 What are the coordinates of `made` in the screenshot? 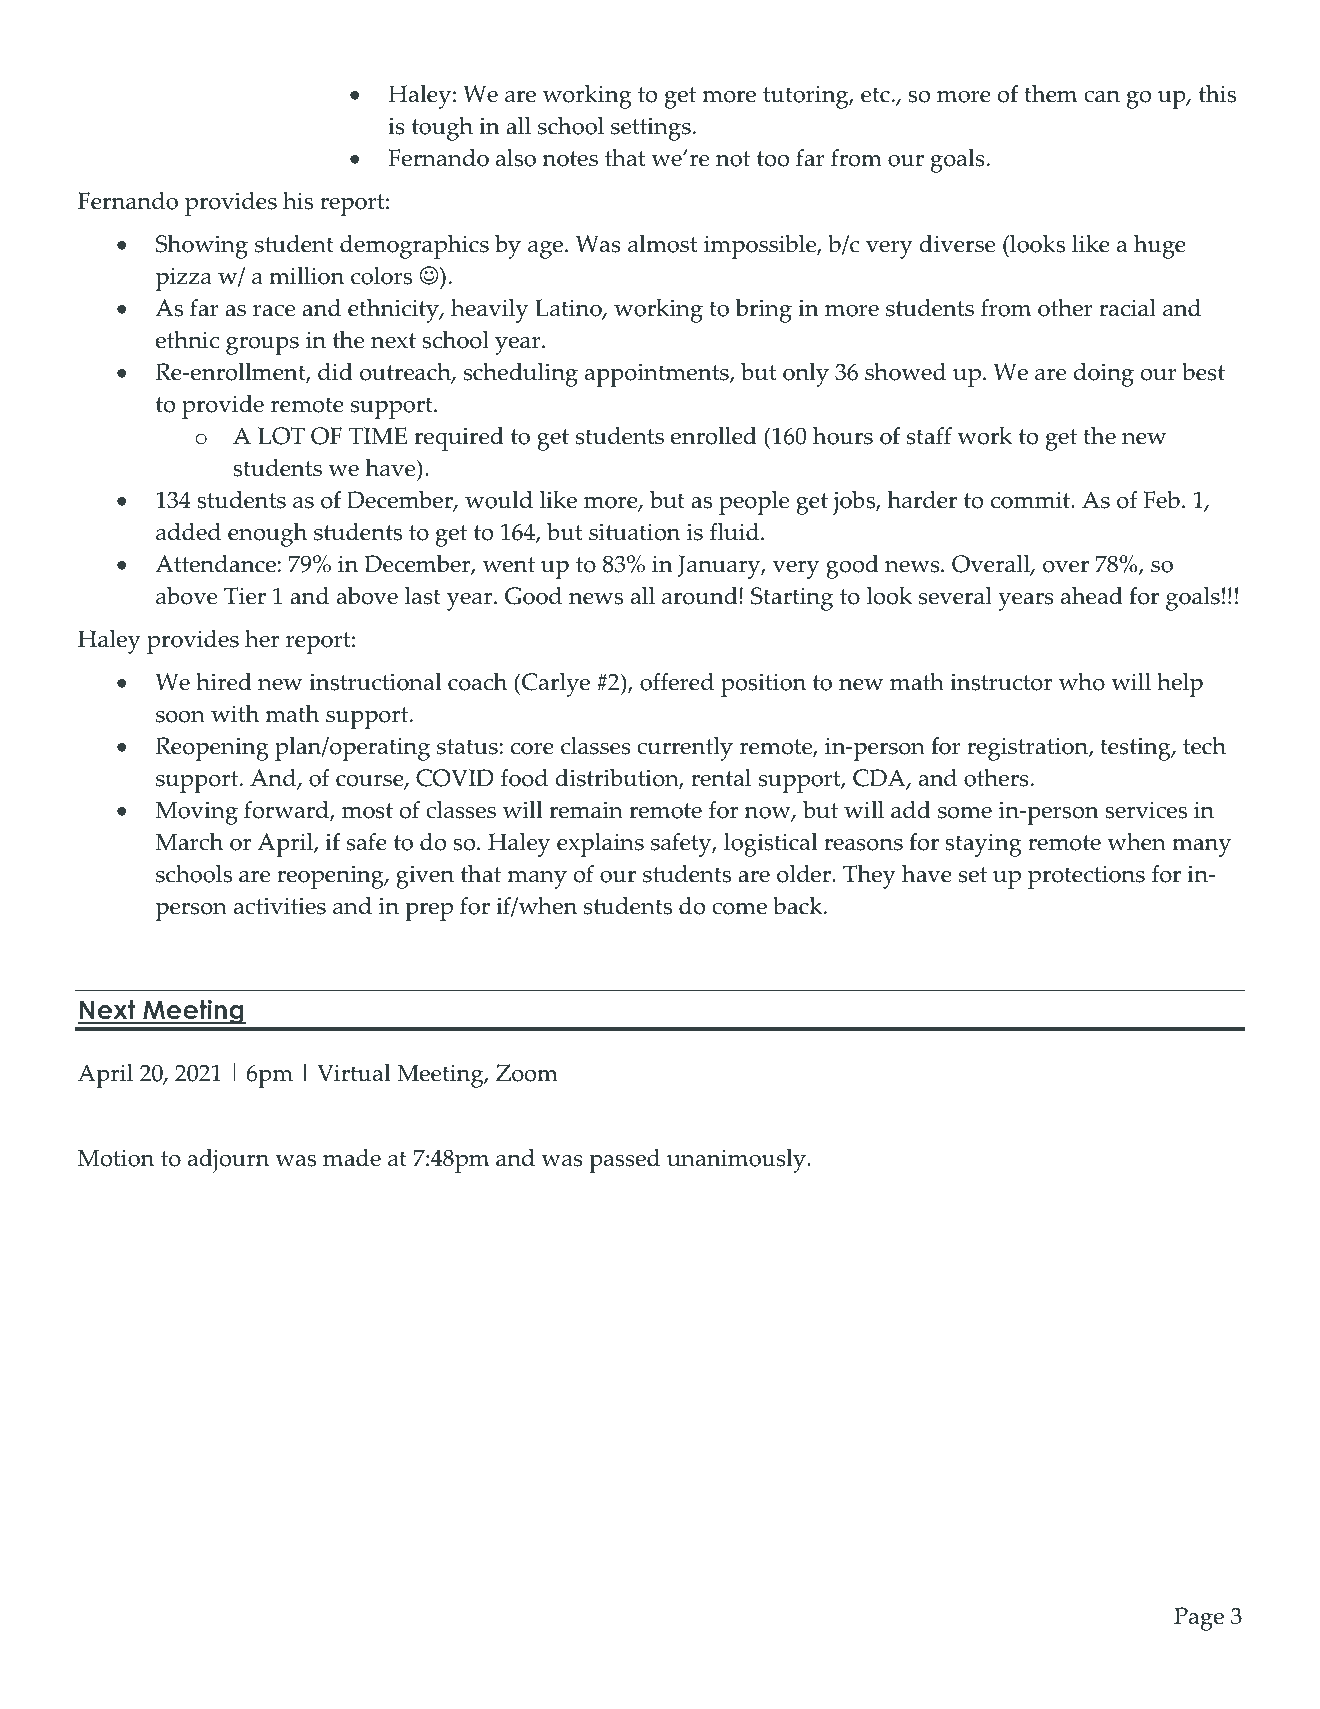 It's located at (352, 1158).
